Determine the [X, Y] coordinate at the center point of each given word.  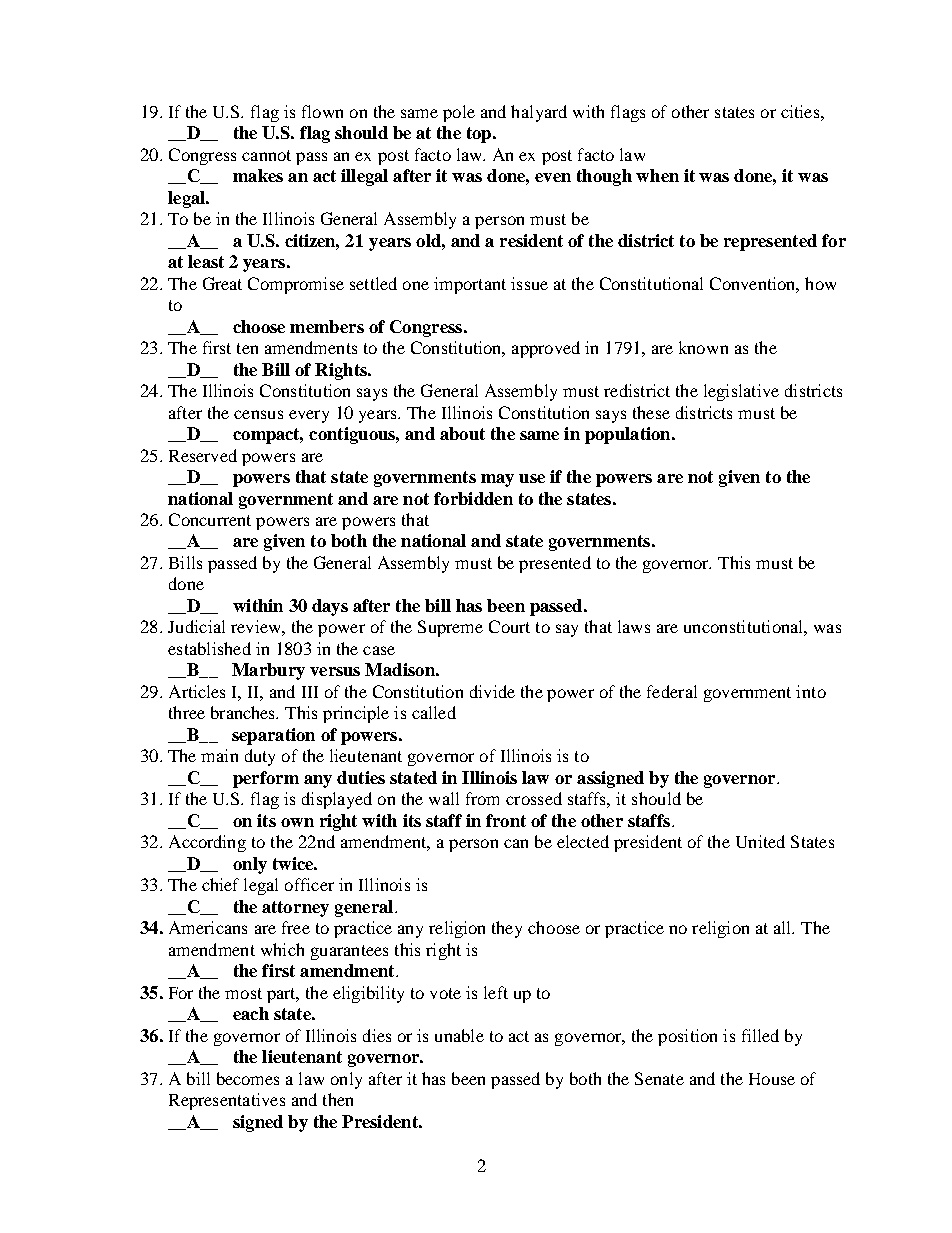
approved [546, 349]
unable [459, 1035]
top [479, 135]
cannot [266, 155]
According [207, 843]
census [258, 414]
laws [634, 626]
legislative [741, 392]
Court [509, 626]
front [506, 820]
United [760, 841]
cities [801, 111]
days [330, 607]
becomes [248, 1078]
